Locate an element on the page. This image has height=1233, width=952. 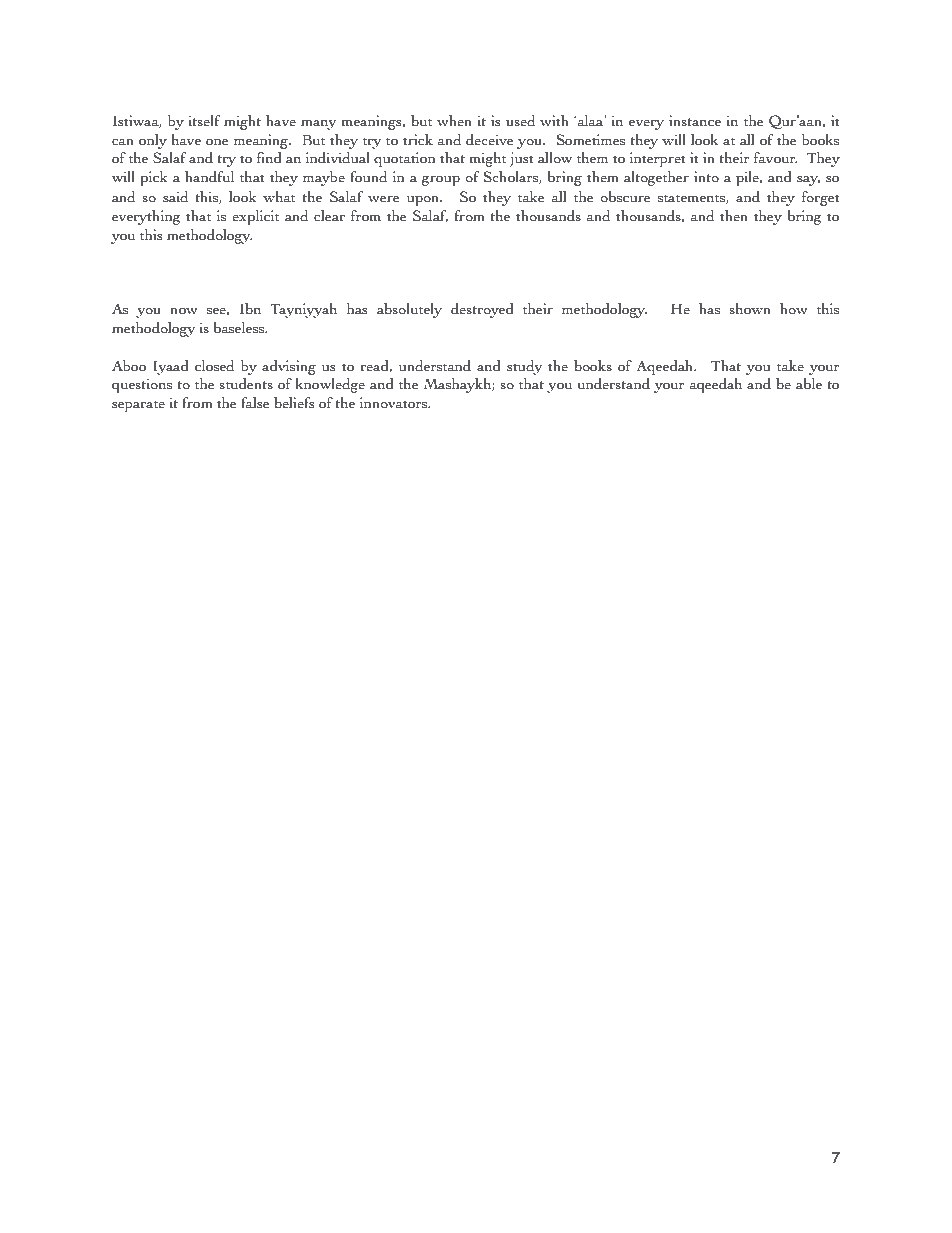
destroyed is located at coordinates (482, 310).
